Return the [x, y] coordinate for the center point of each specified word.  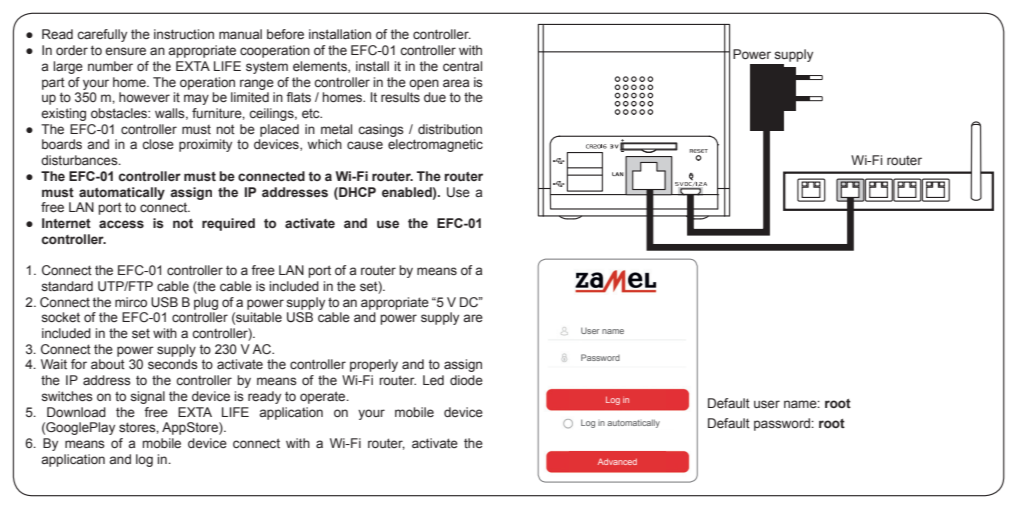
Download [76, 412]
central [462, 66]
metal [336, 129]
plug [206, 303]
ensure [125, 51]
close [158, 144]
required [228, 224]
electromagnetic [435, 145]
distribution [450, 129]
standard [67, 286]
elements [321, 67]
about [108, 364]
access [121, 224]
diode [466, 380]
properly [374, 365]
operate [324, 397]
